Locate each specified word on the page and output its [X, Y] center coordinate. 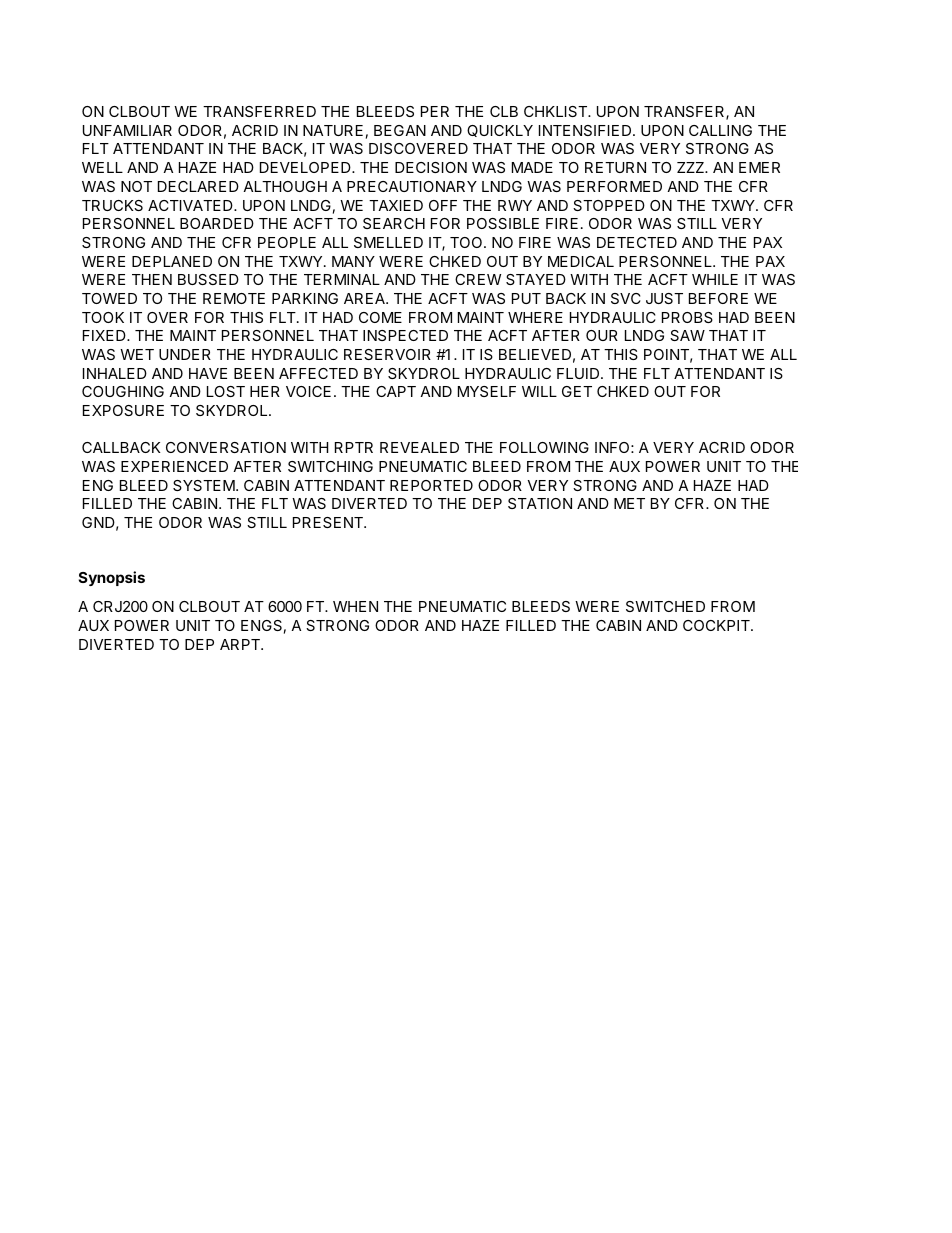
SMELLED [388, 242]
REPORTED [431, 485]
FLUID [579, 373]
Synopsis [112, 578]
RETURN [615, 167]
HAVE [208, 373]
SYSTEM [204, 485]
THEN [152, 279]
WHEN [355, 606]
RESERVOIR [387, 354]
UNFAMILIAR [127, 130]
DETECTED [637, 242]
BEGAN [400, 130]
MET [629, 503]
